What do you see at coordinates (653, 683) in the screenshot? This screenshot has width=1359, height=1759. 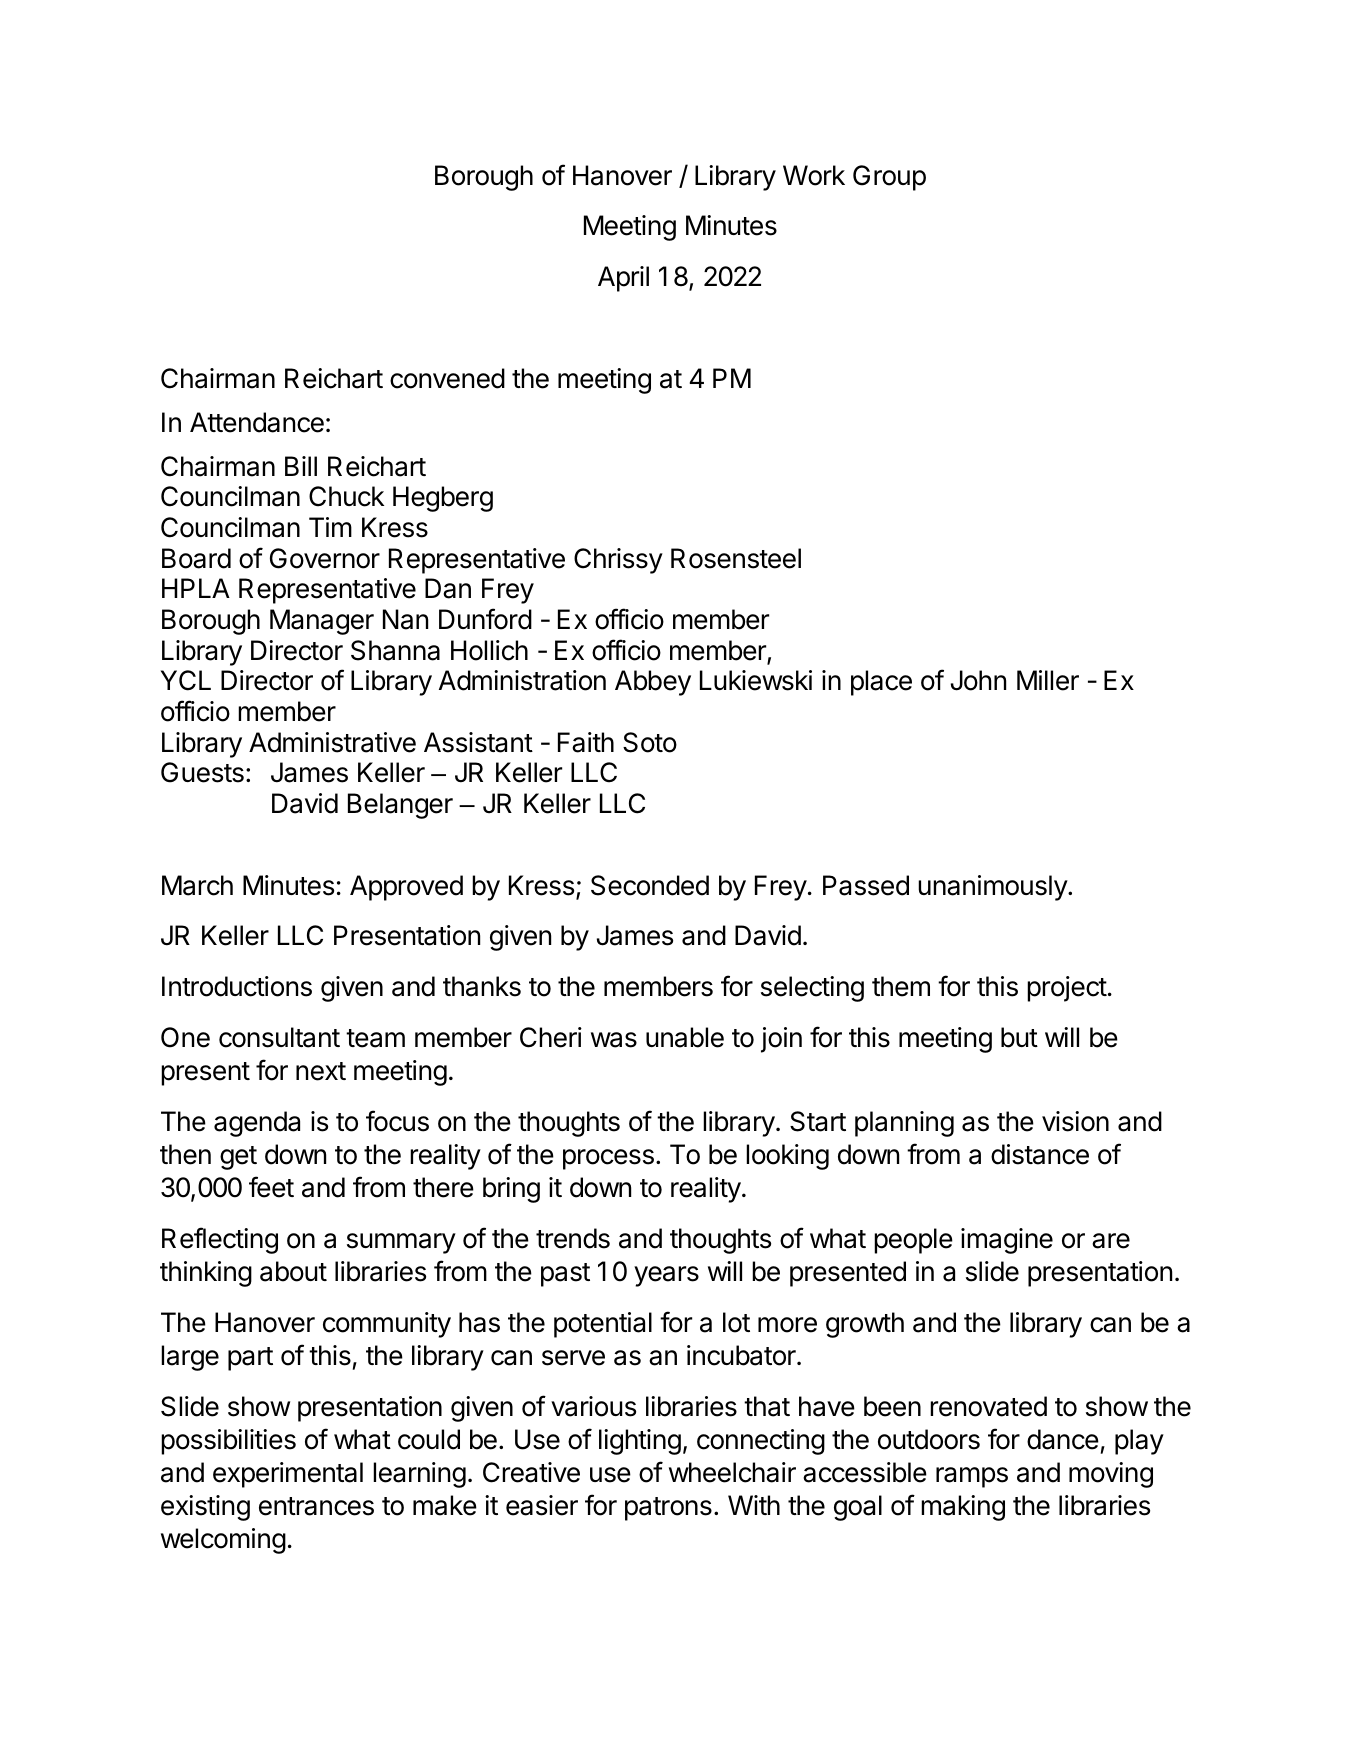 I see `Abbey` at bounding box center [653, 683].
